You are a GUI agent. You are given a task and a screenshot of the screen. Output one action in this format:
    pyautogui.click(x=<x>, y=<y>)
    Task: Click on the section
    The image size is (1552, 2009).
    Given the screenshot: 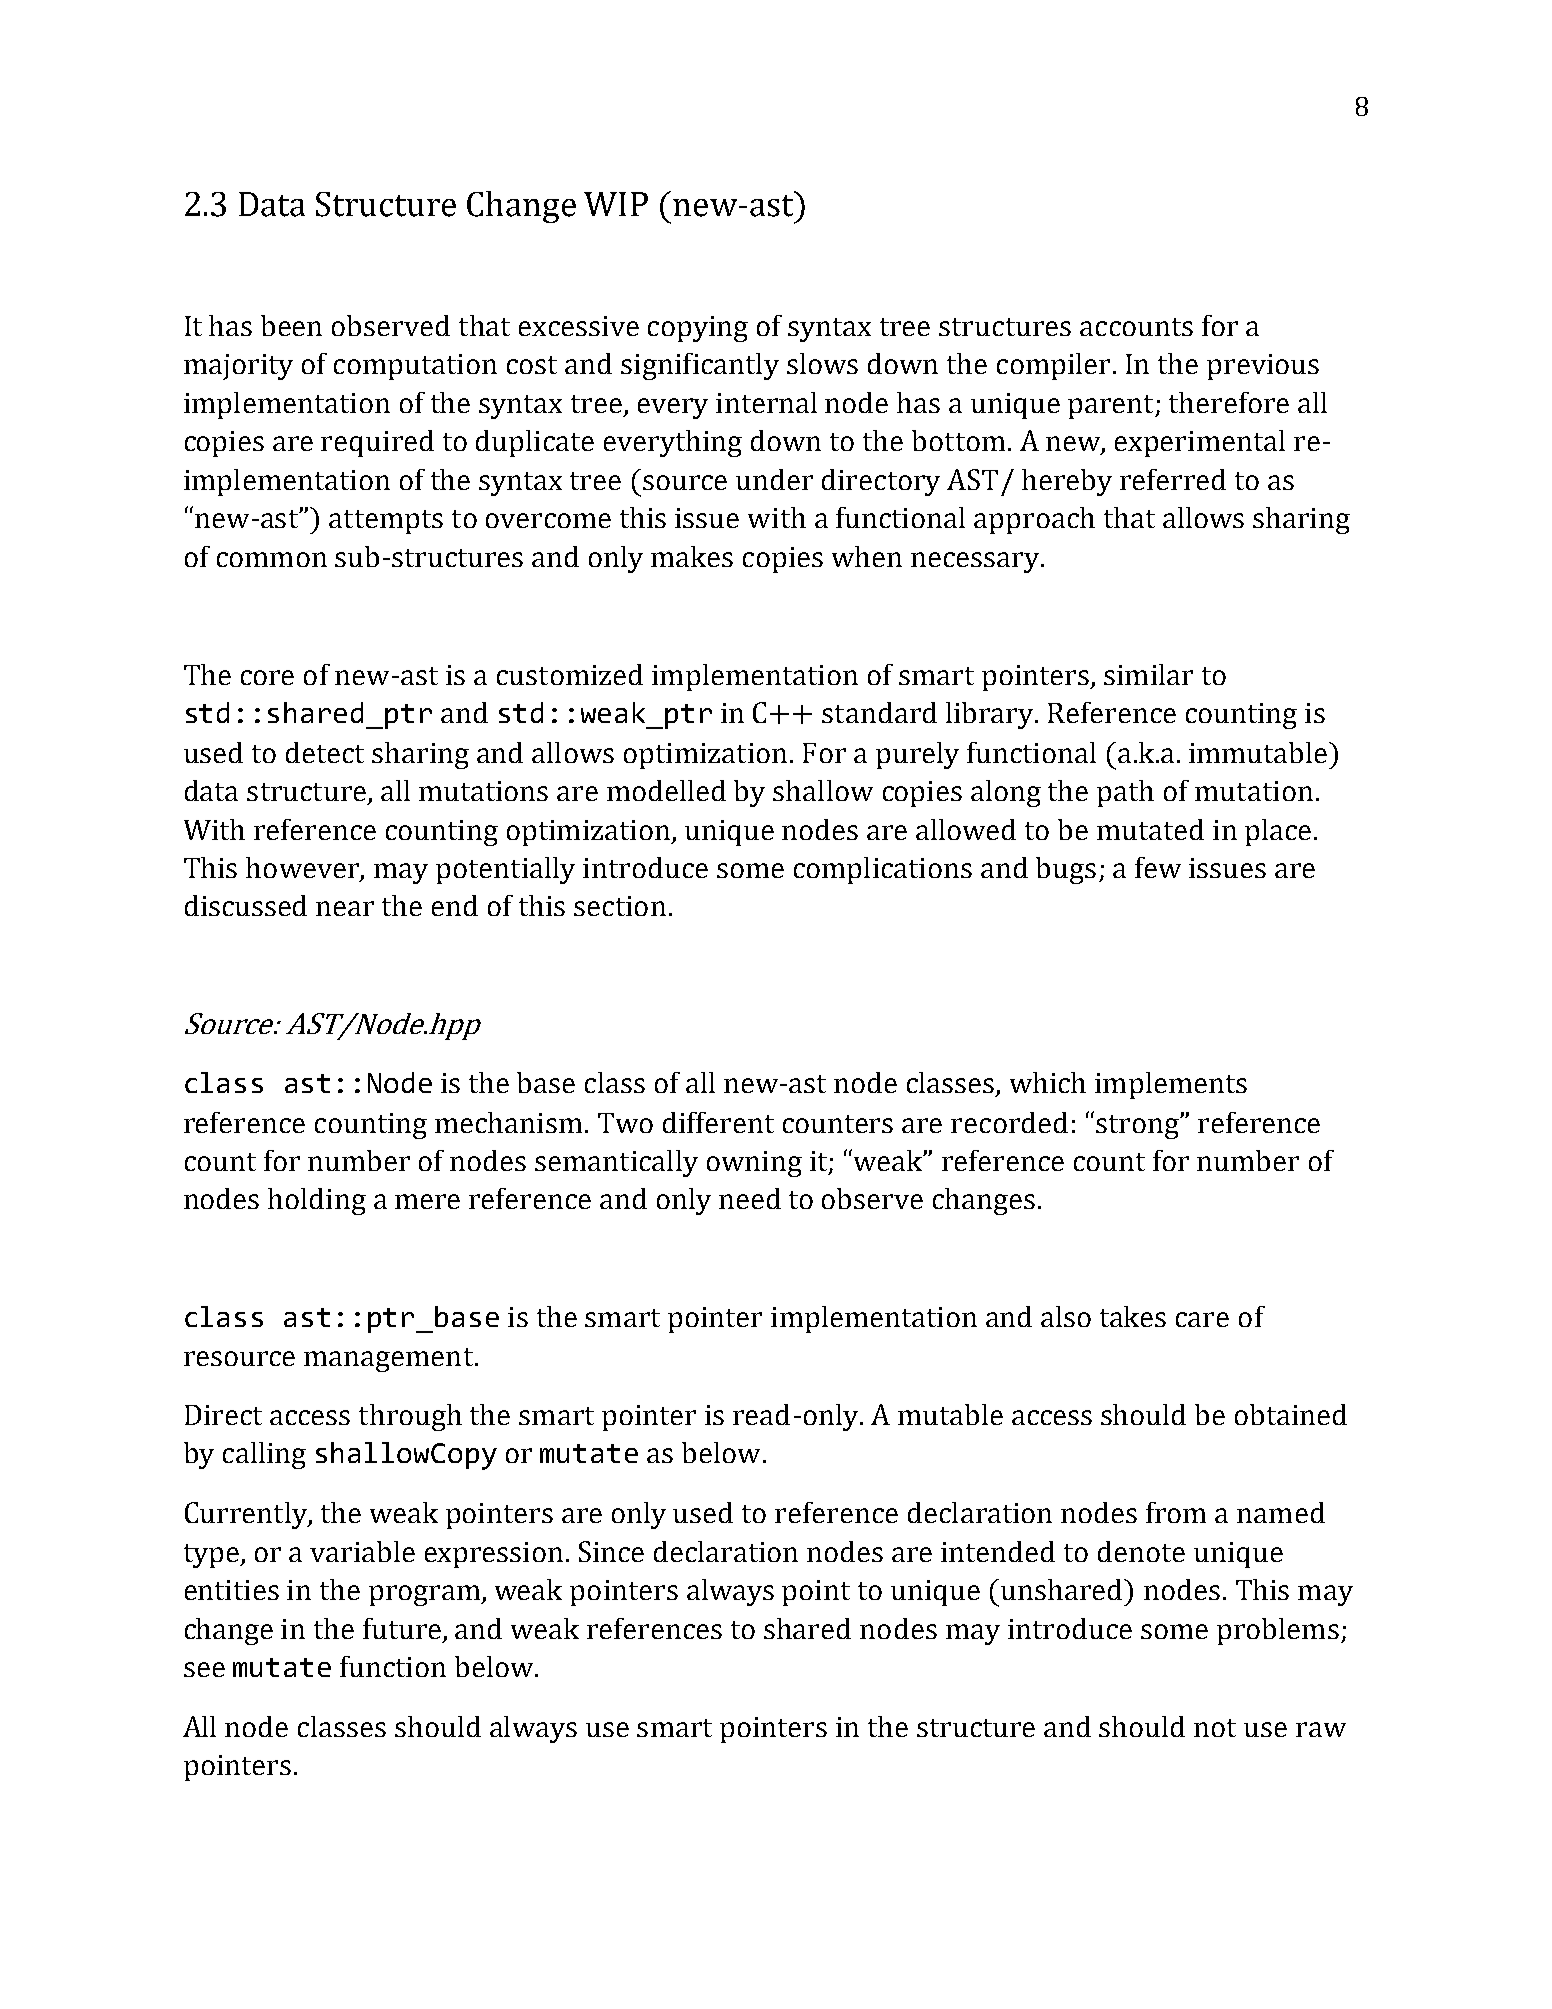 What is the action you would take?
    pyautogui.click(x=620, y=906)
